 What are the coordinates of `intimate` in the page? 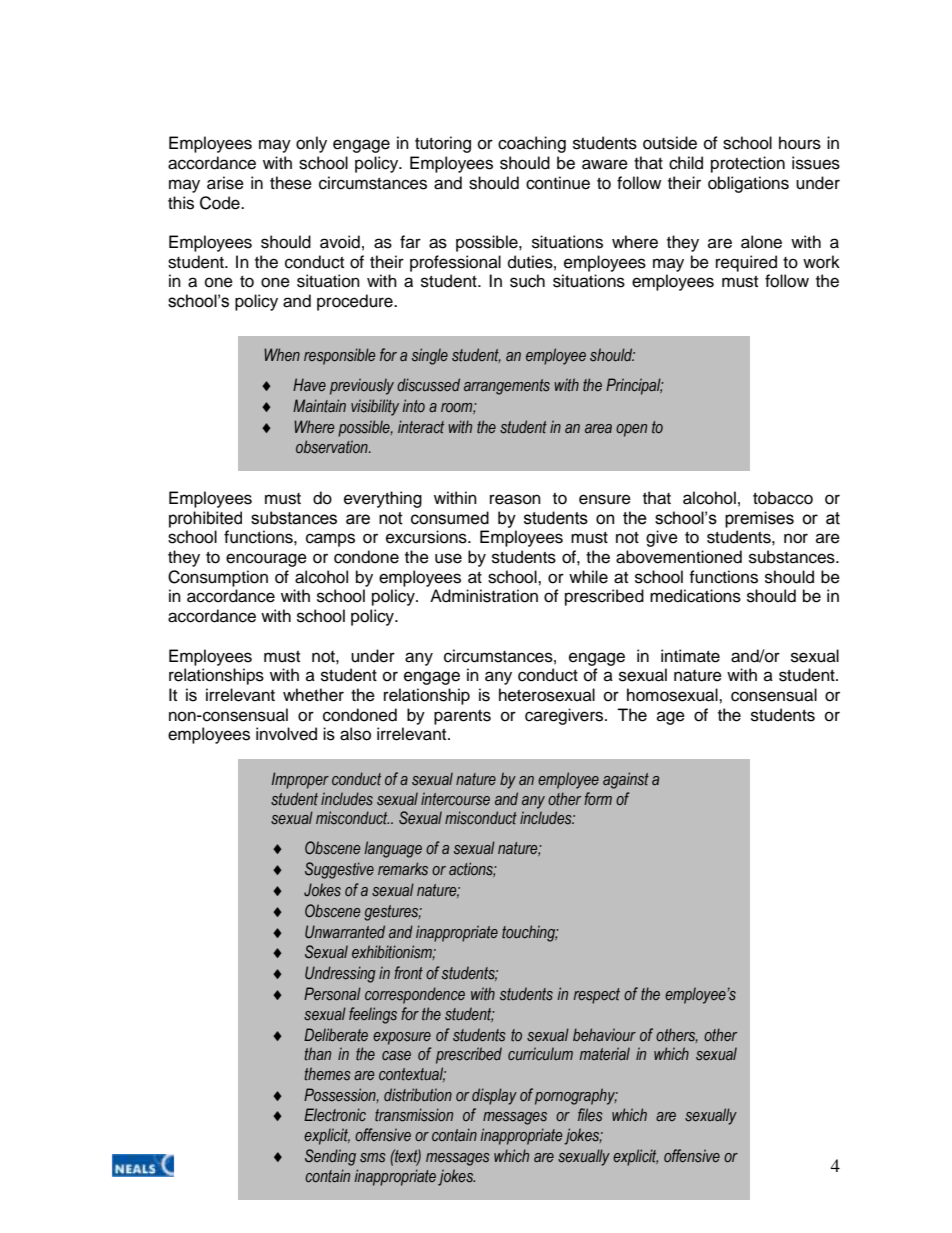 It's located at (690, 656).
